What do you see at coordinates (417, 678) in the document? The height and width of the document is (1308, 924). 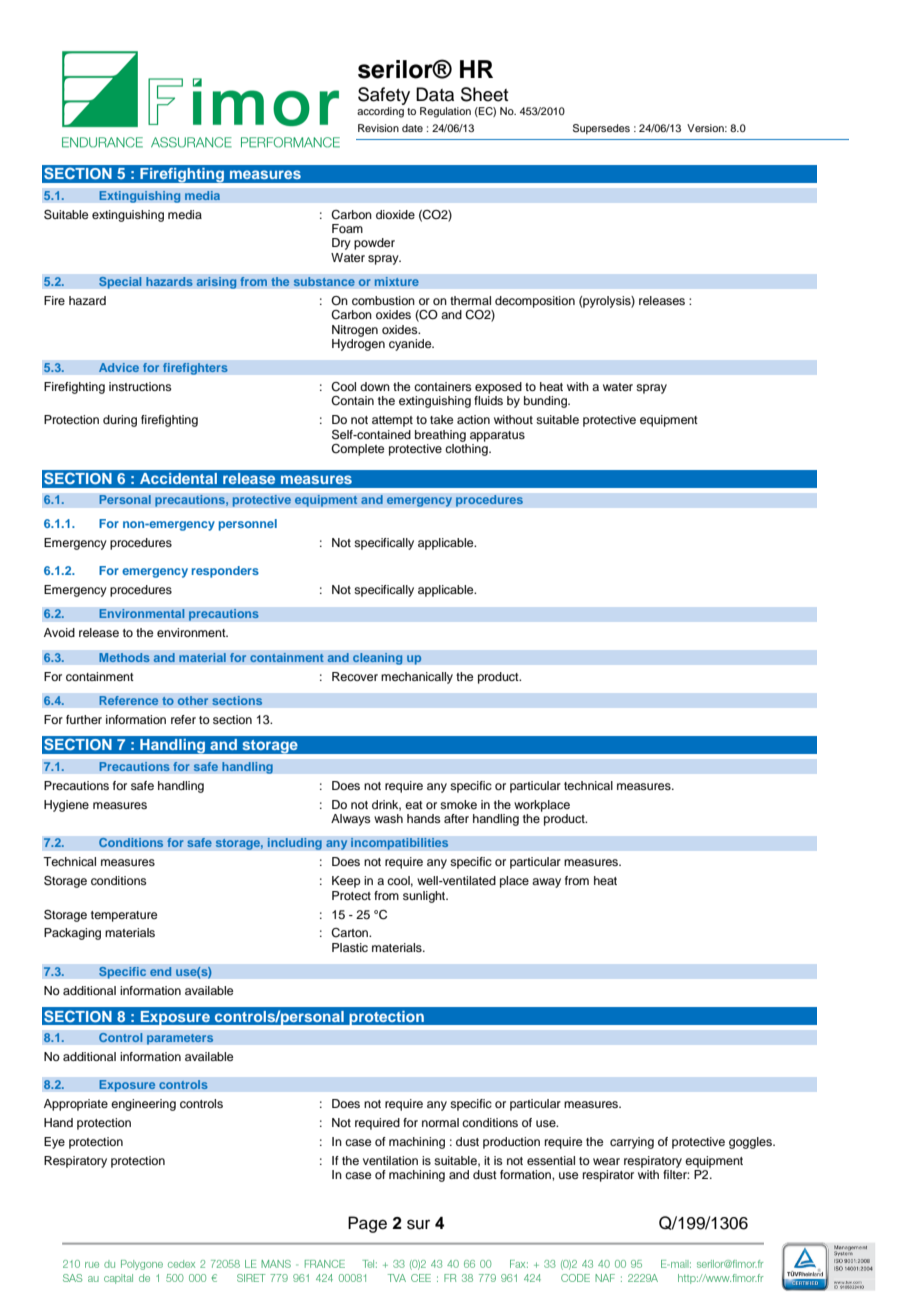 I see `mechanically` at bounding box center [417, 678].
